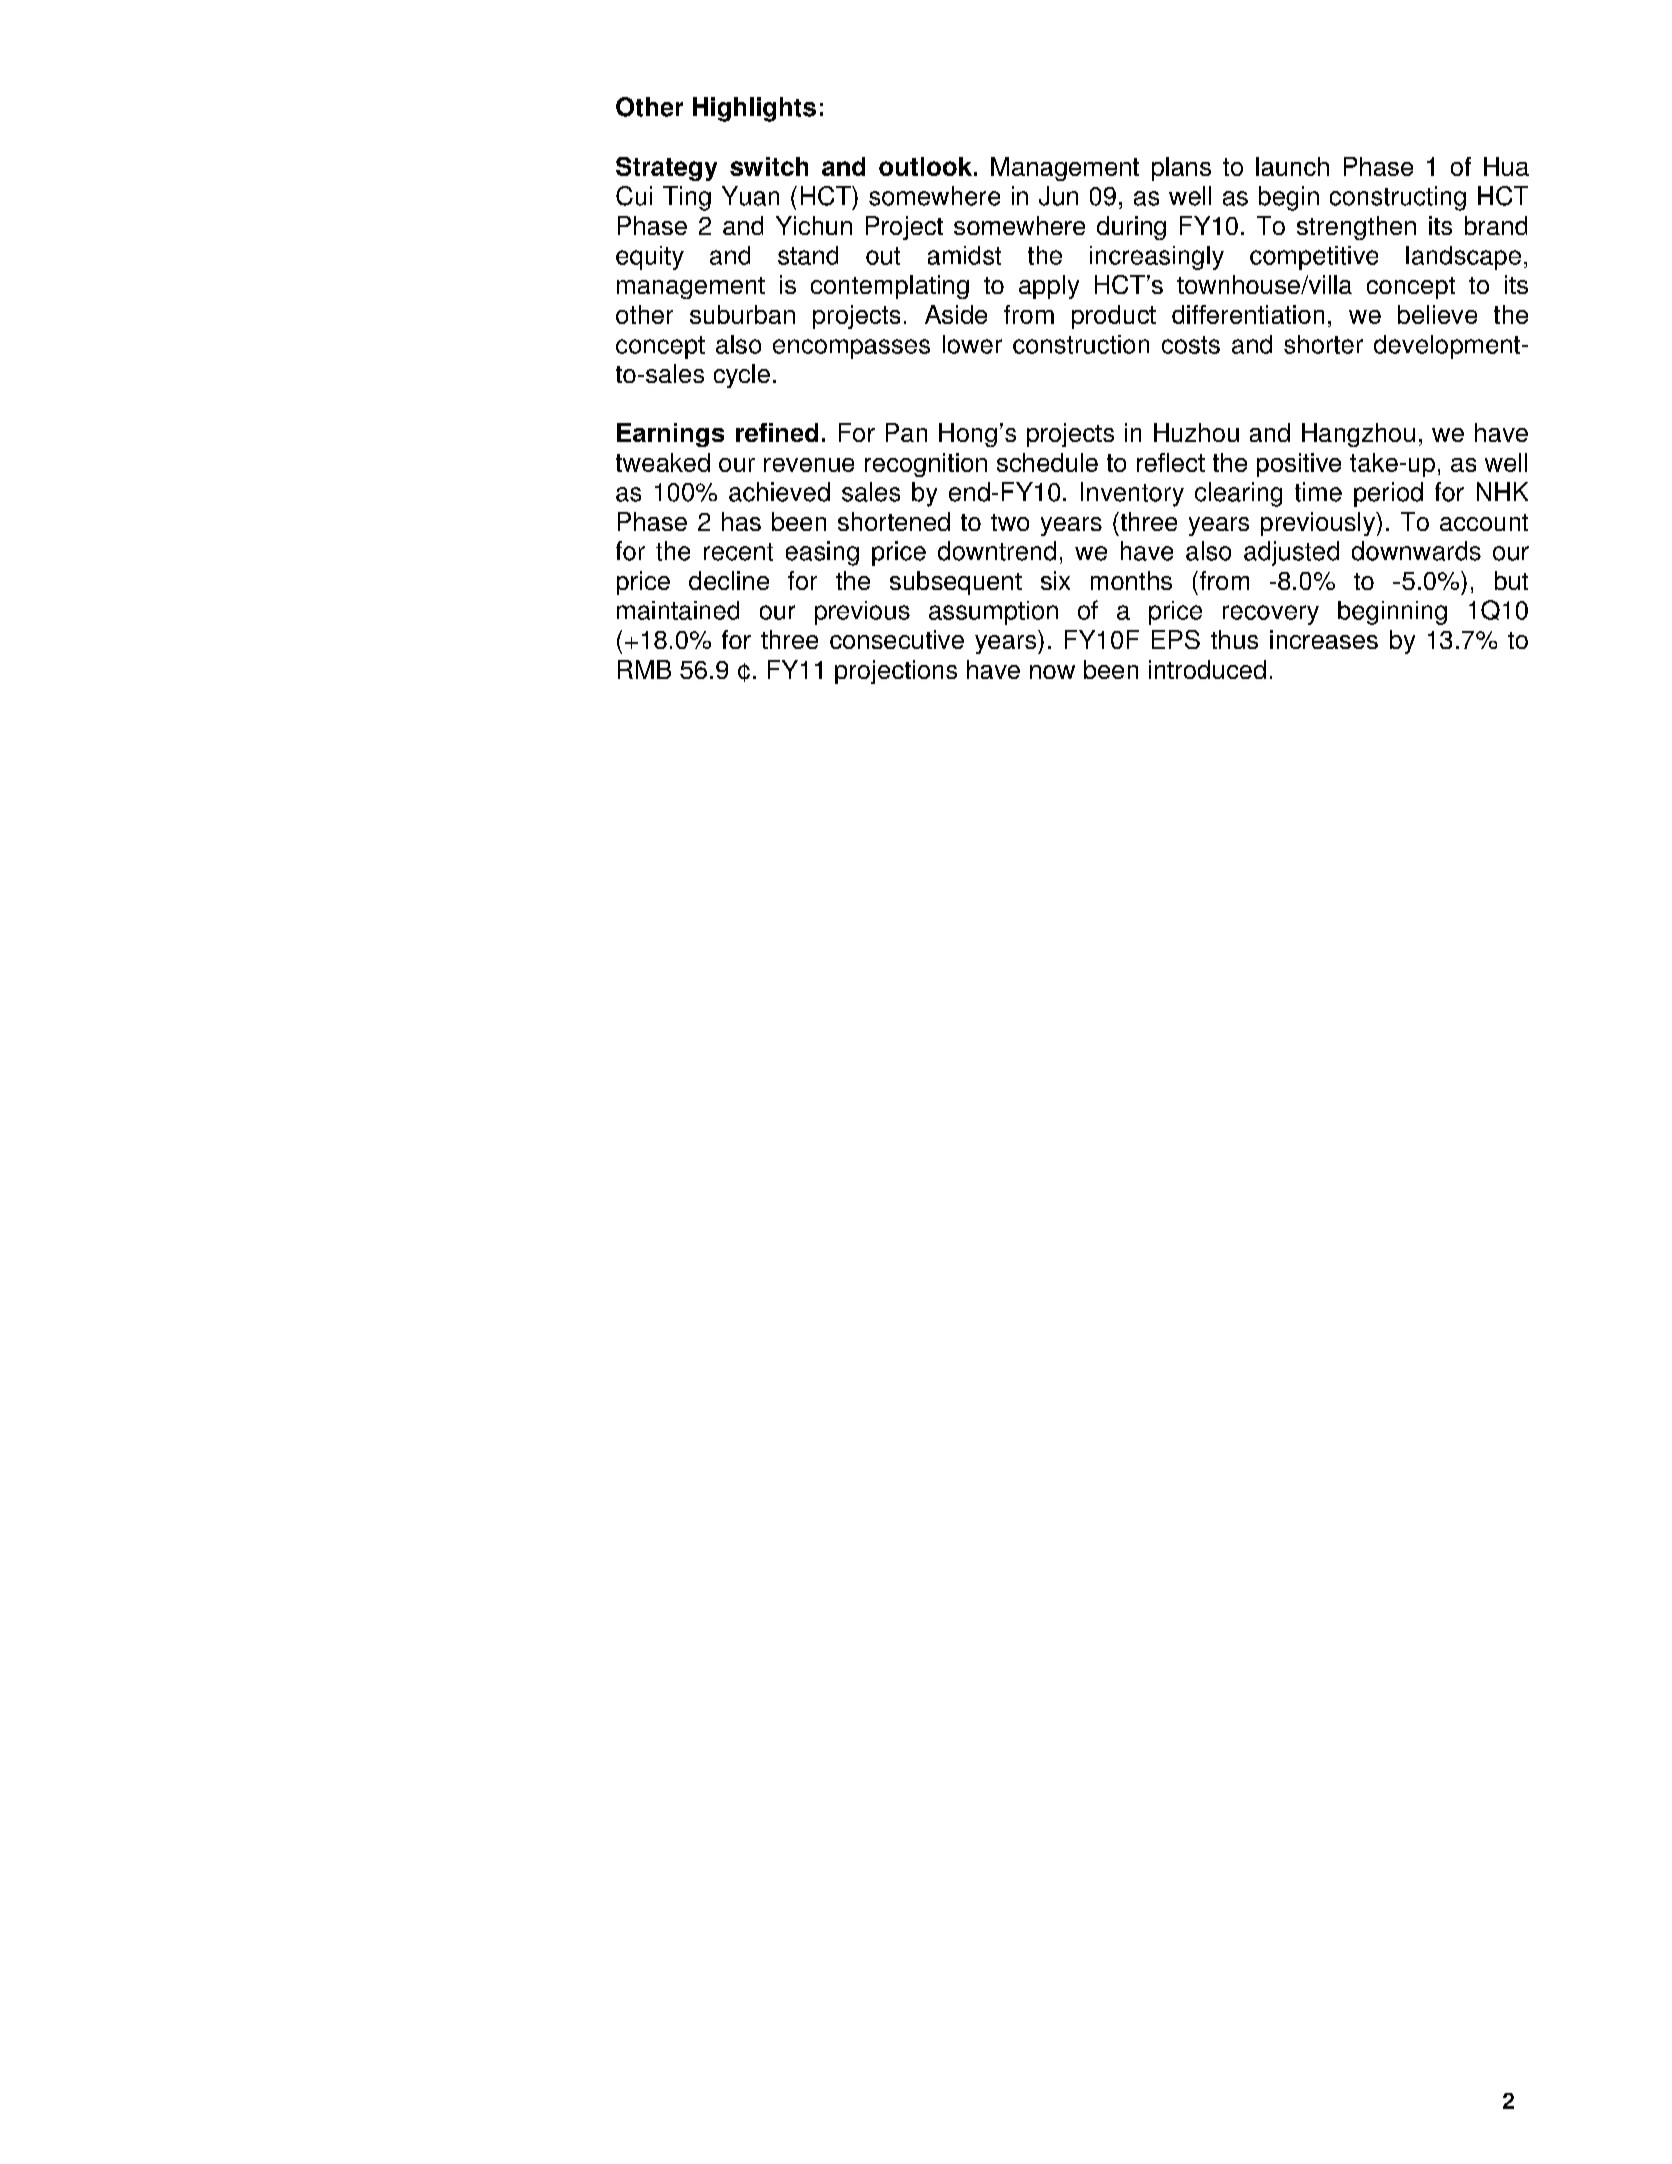 The image size is (1672, 2164). I want to click on construction, so click(1081, 344).
